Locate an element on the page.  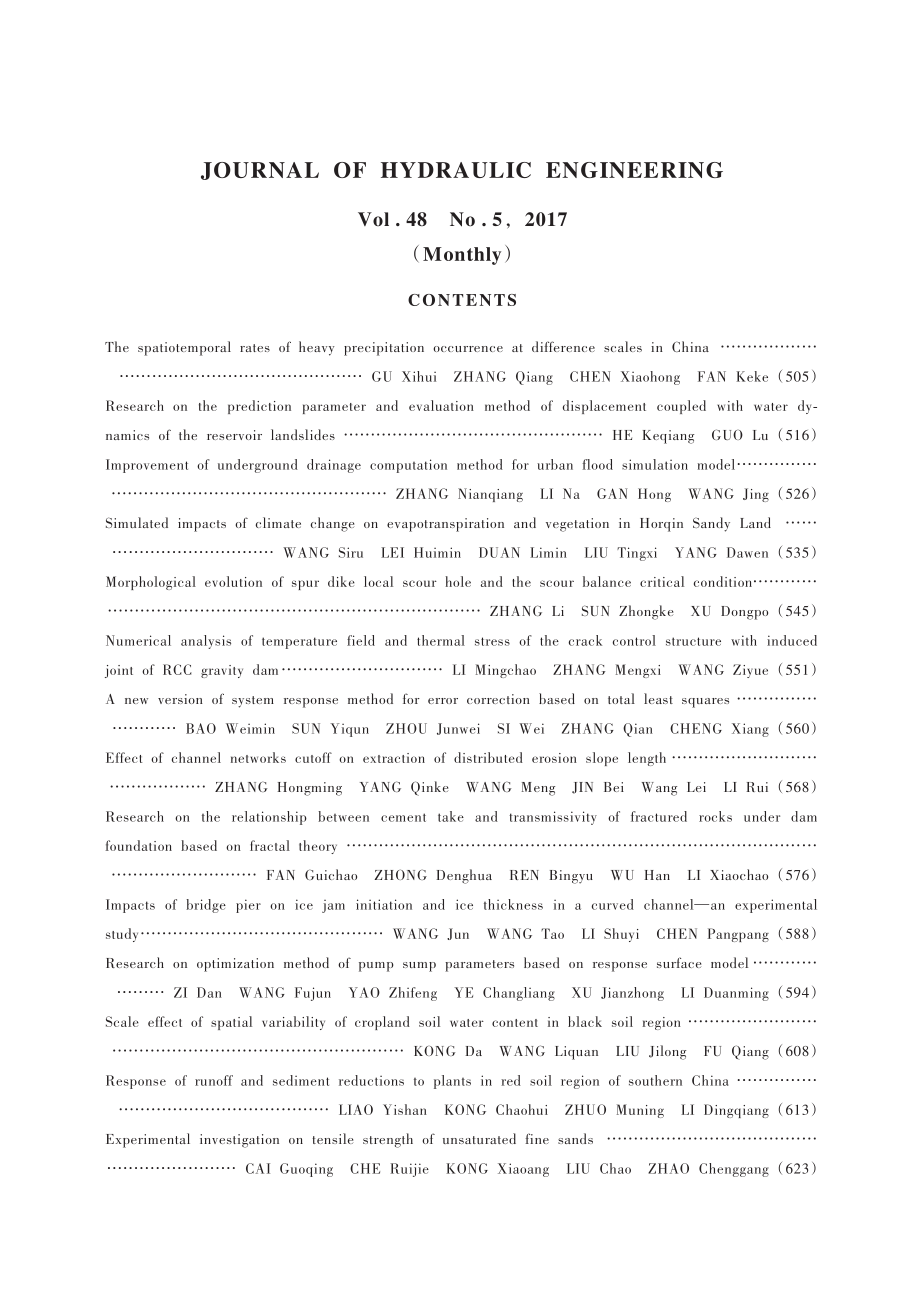
bridge is located at coordinates (206, 906).
